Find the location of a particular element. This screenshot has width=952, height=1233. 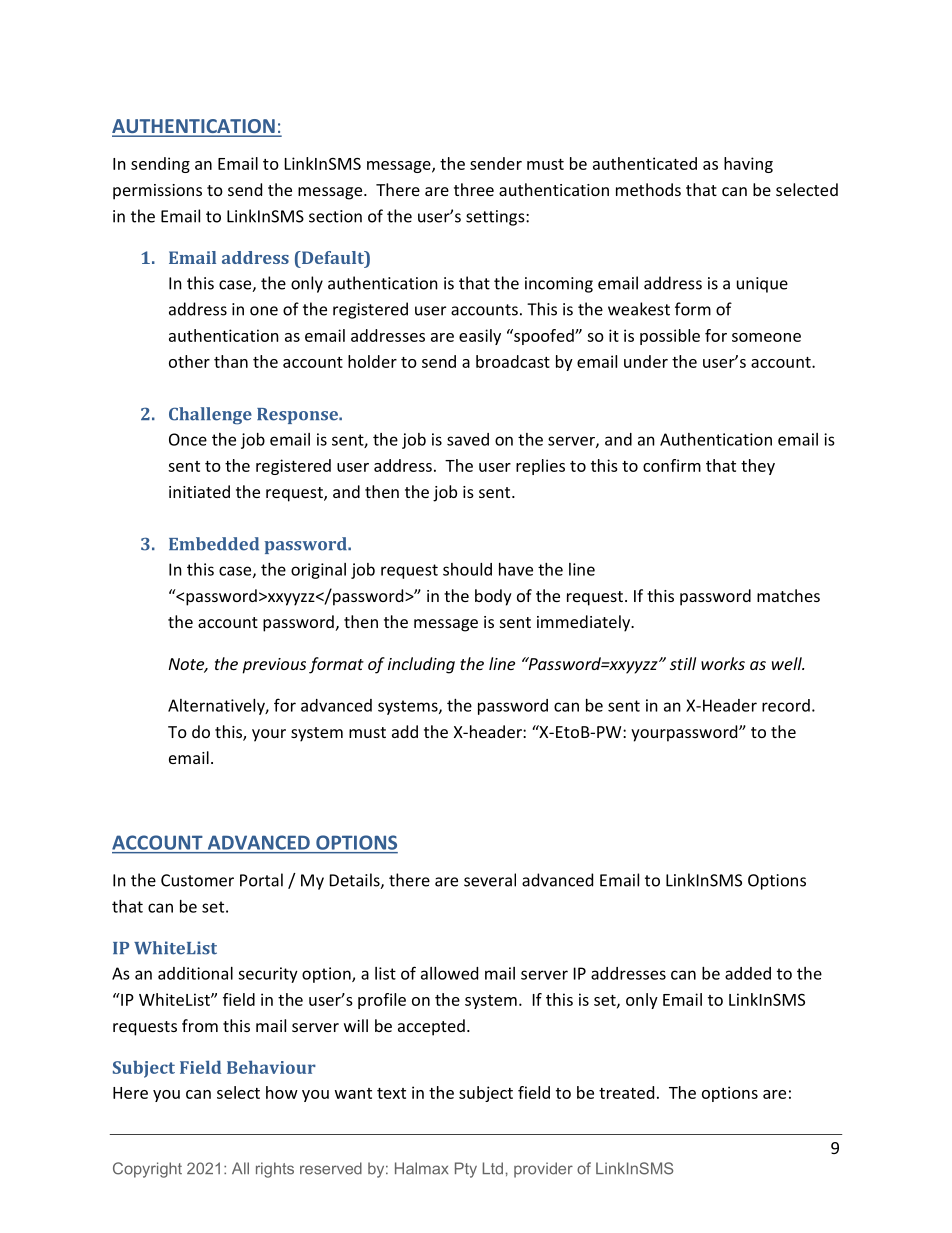

having is located at coordinates (748, 165).
